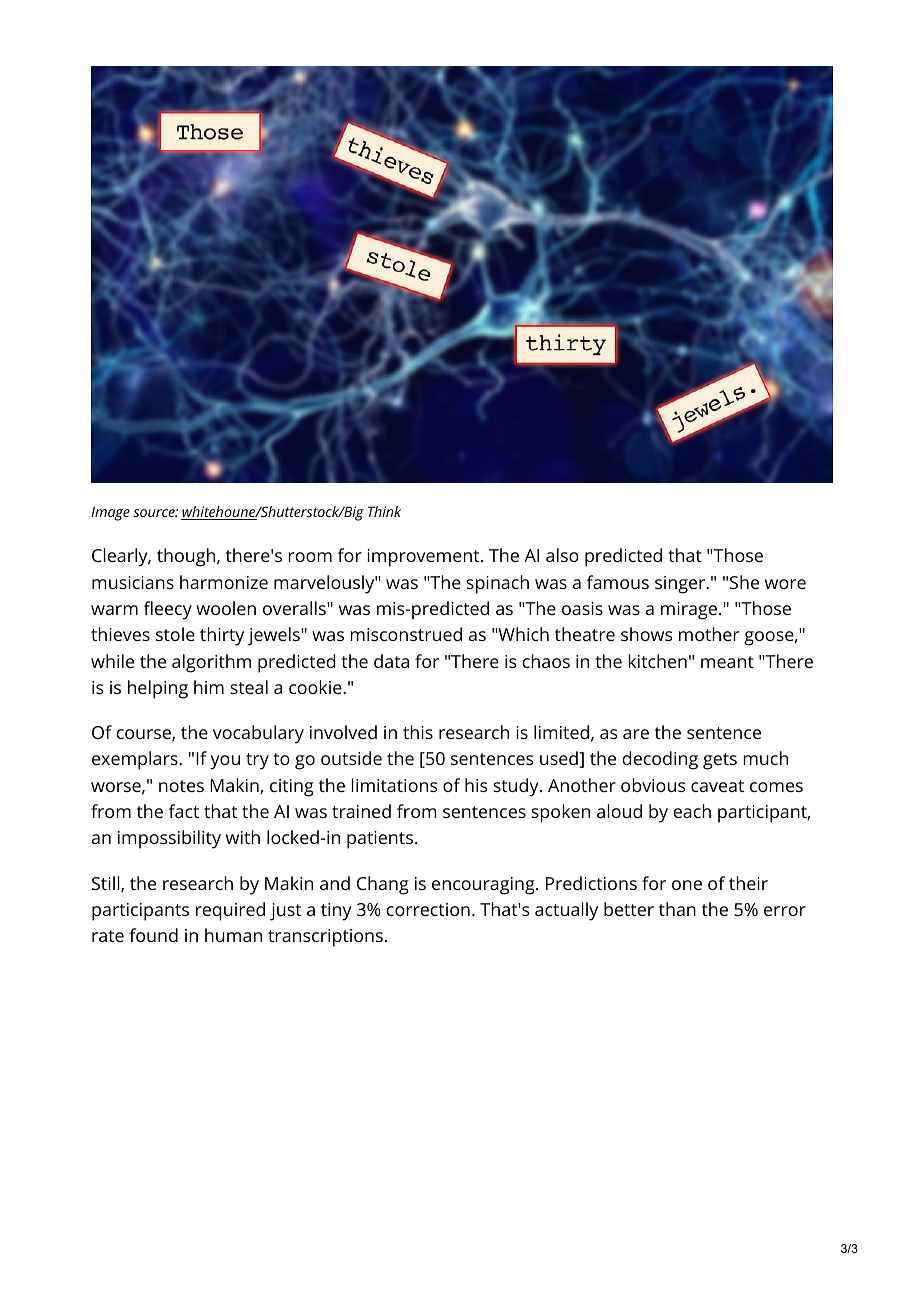  I want to click on Image, so click(110, 513).
